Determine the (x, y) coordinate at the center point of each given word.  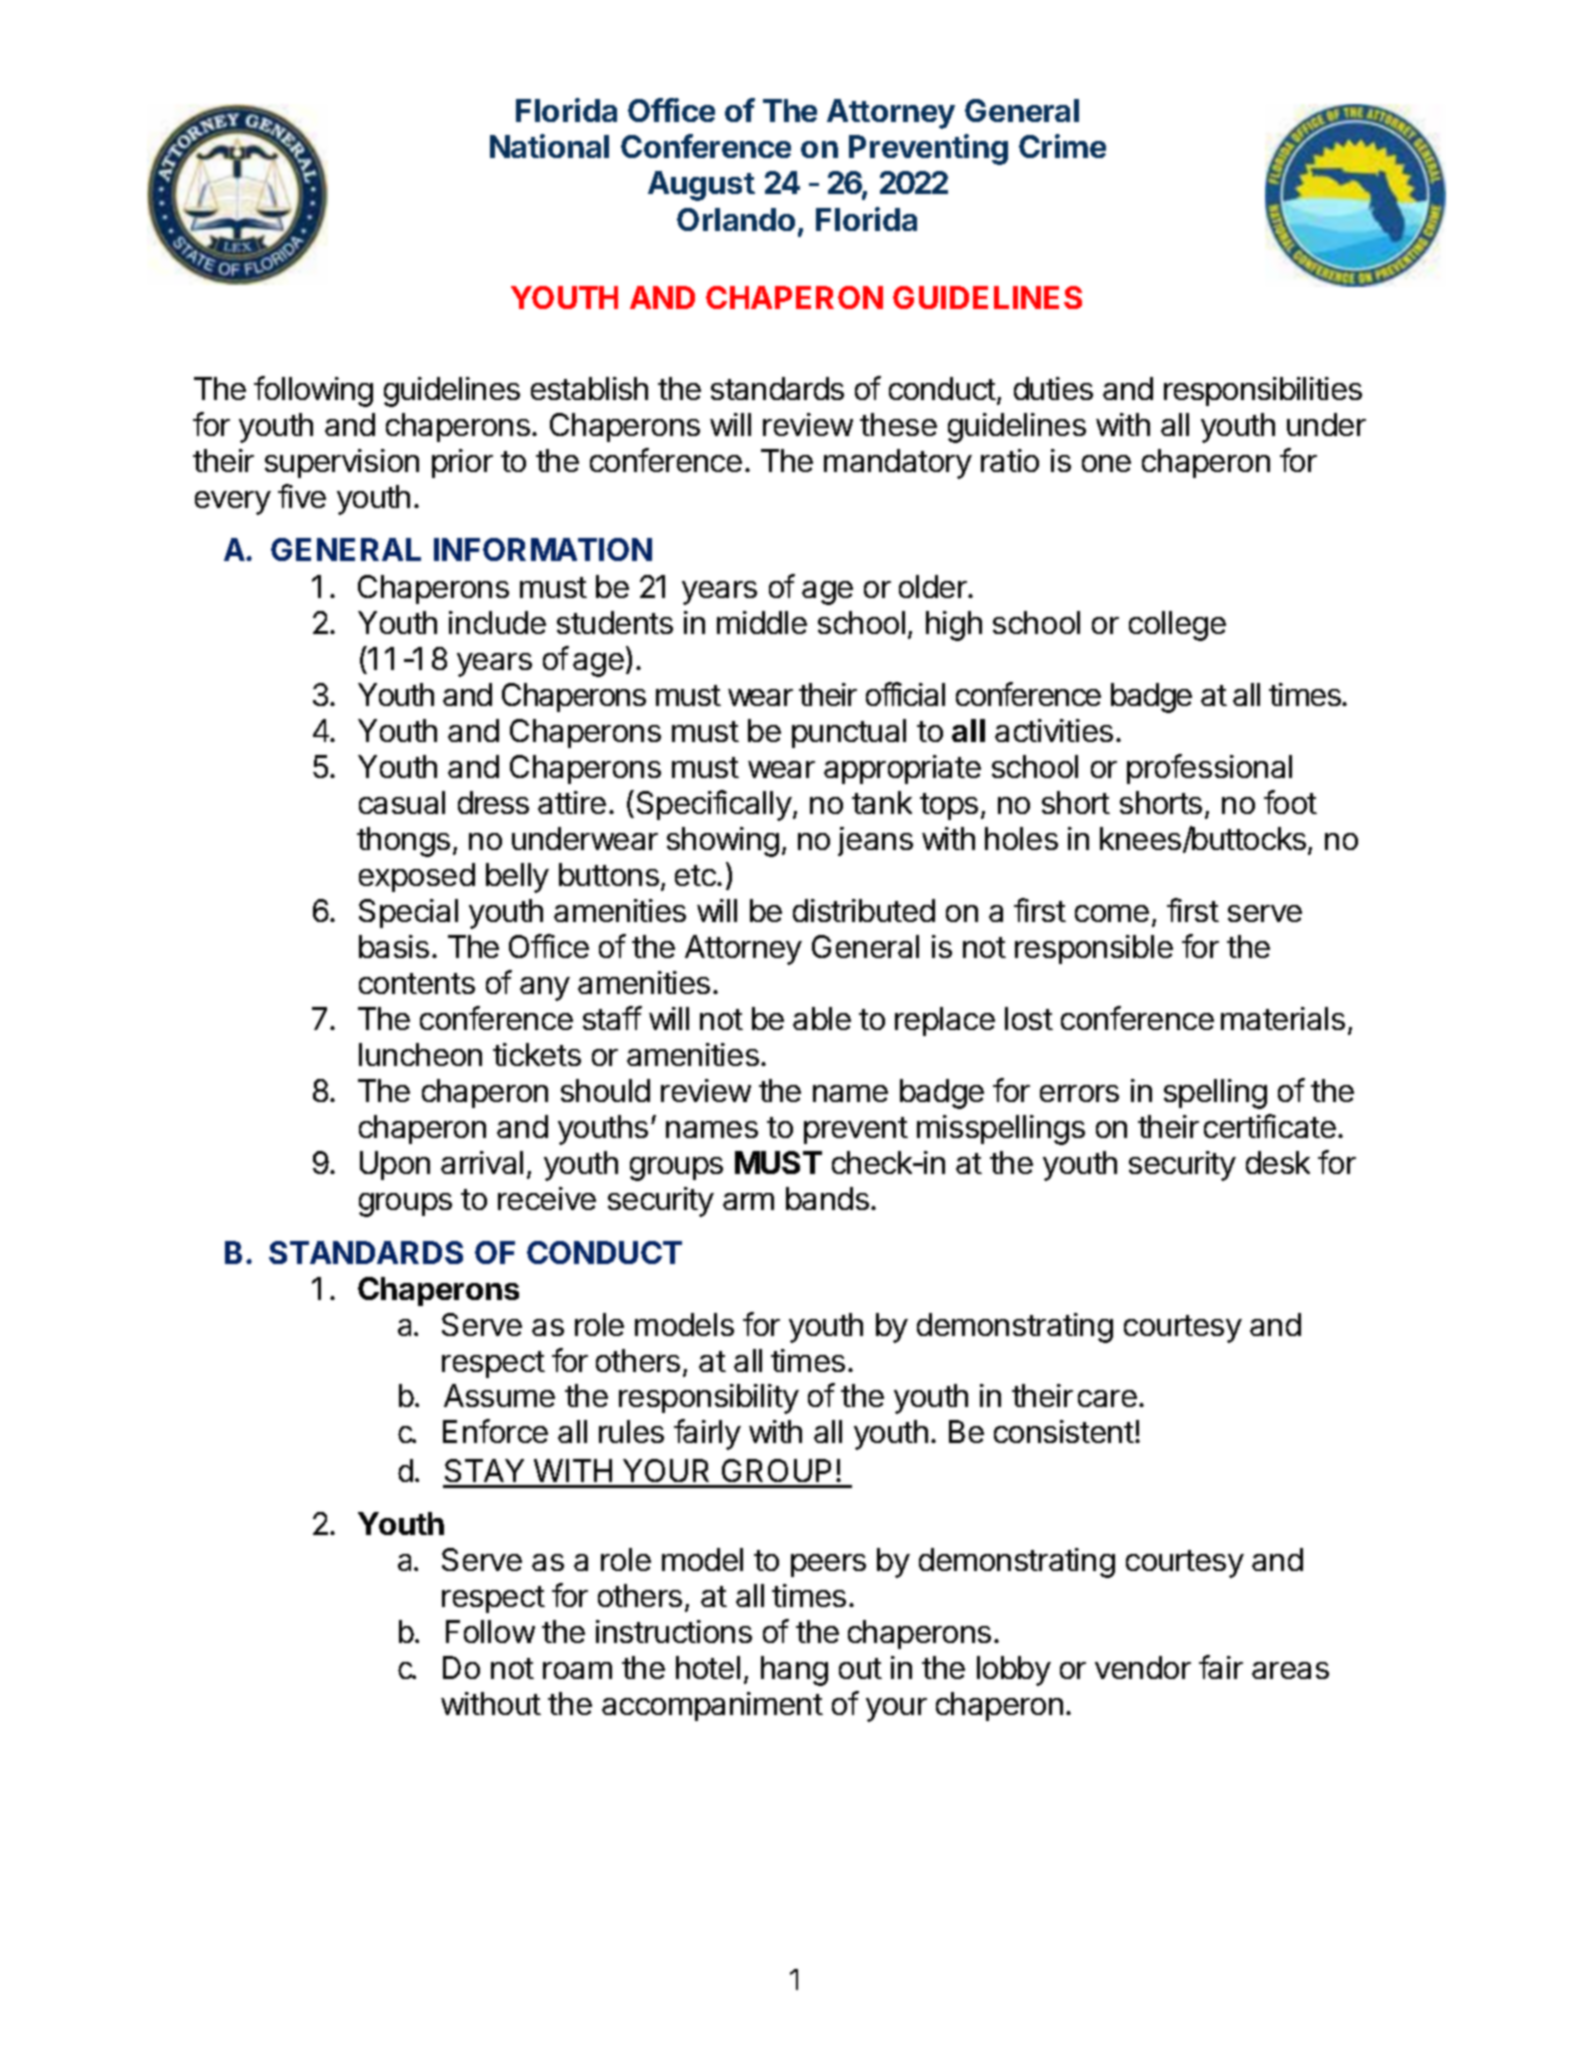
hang (794, 1671)
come (1112, 913)
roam (577, 1670)
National (549, 146)
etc (696, 875)
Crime (1062, 146)
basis (394, 946)
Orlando (736, 219)
